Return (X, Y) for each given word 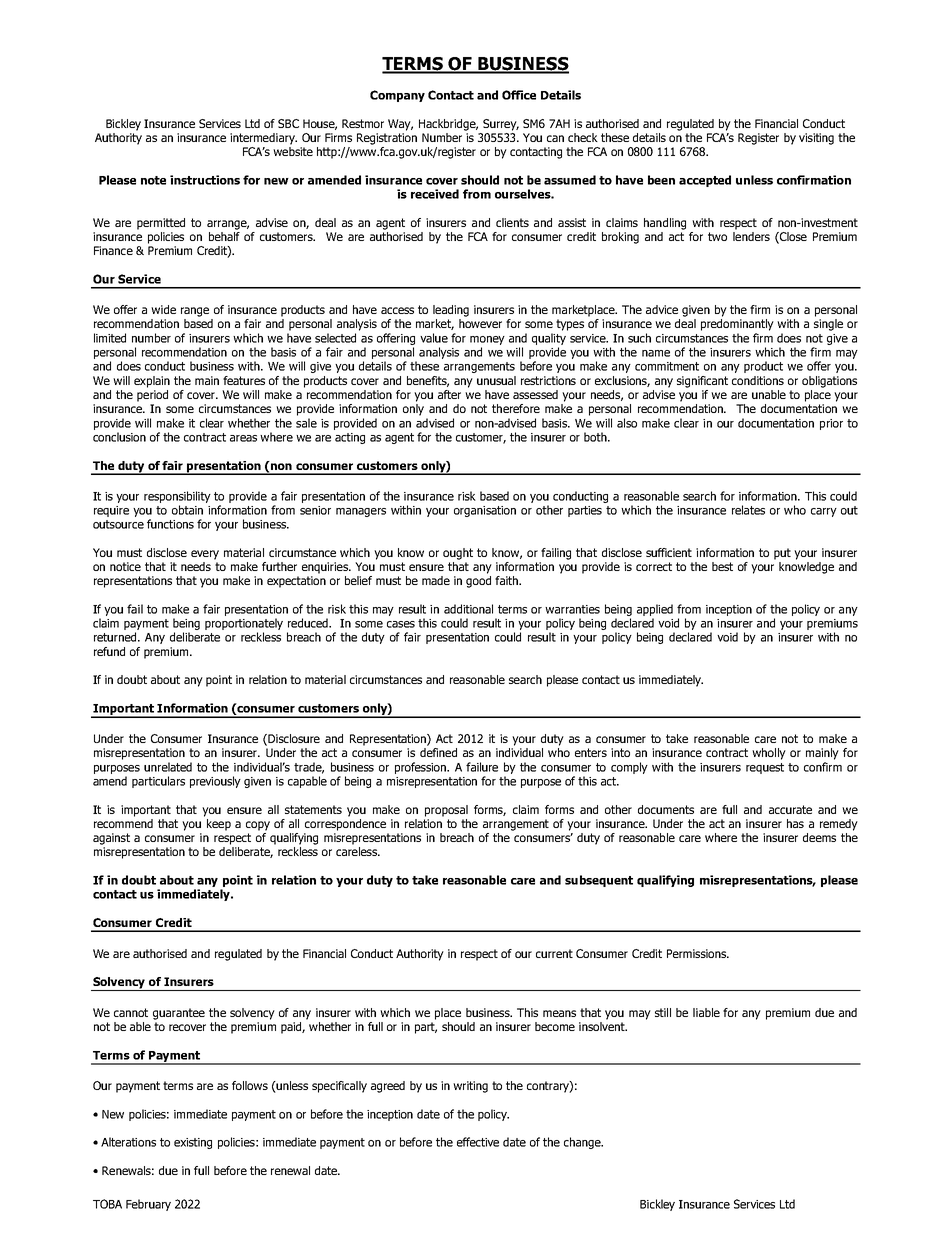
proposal (446, 811)
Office (519, 95)
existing (193, 1143)
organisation (485, 511)
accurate (790, 809)
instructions (205, 180)
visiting (816, 139)
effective (478, 1142)
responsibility (177, 497)
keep (217, 823)
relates (748, 510)
